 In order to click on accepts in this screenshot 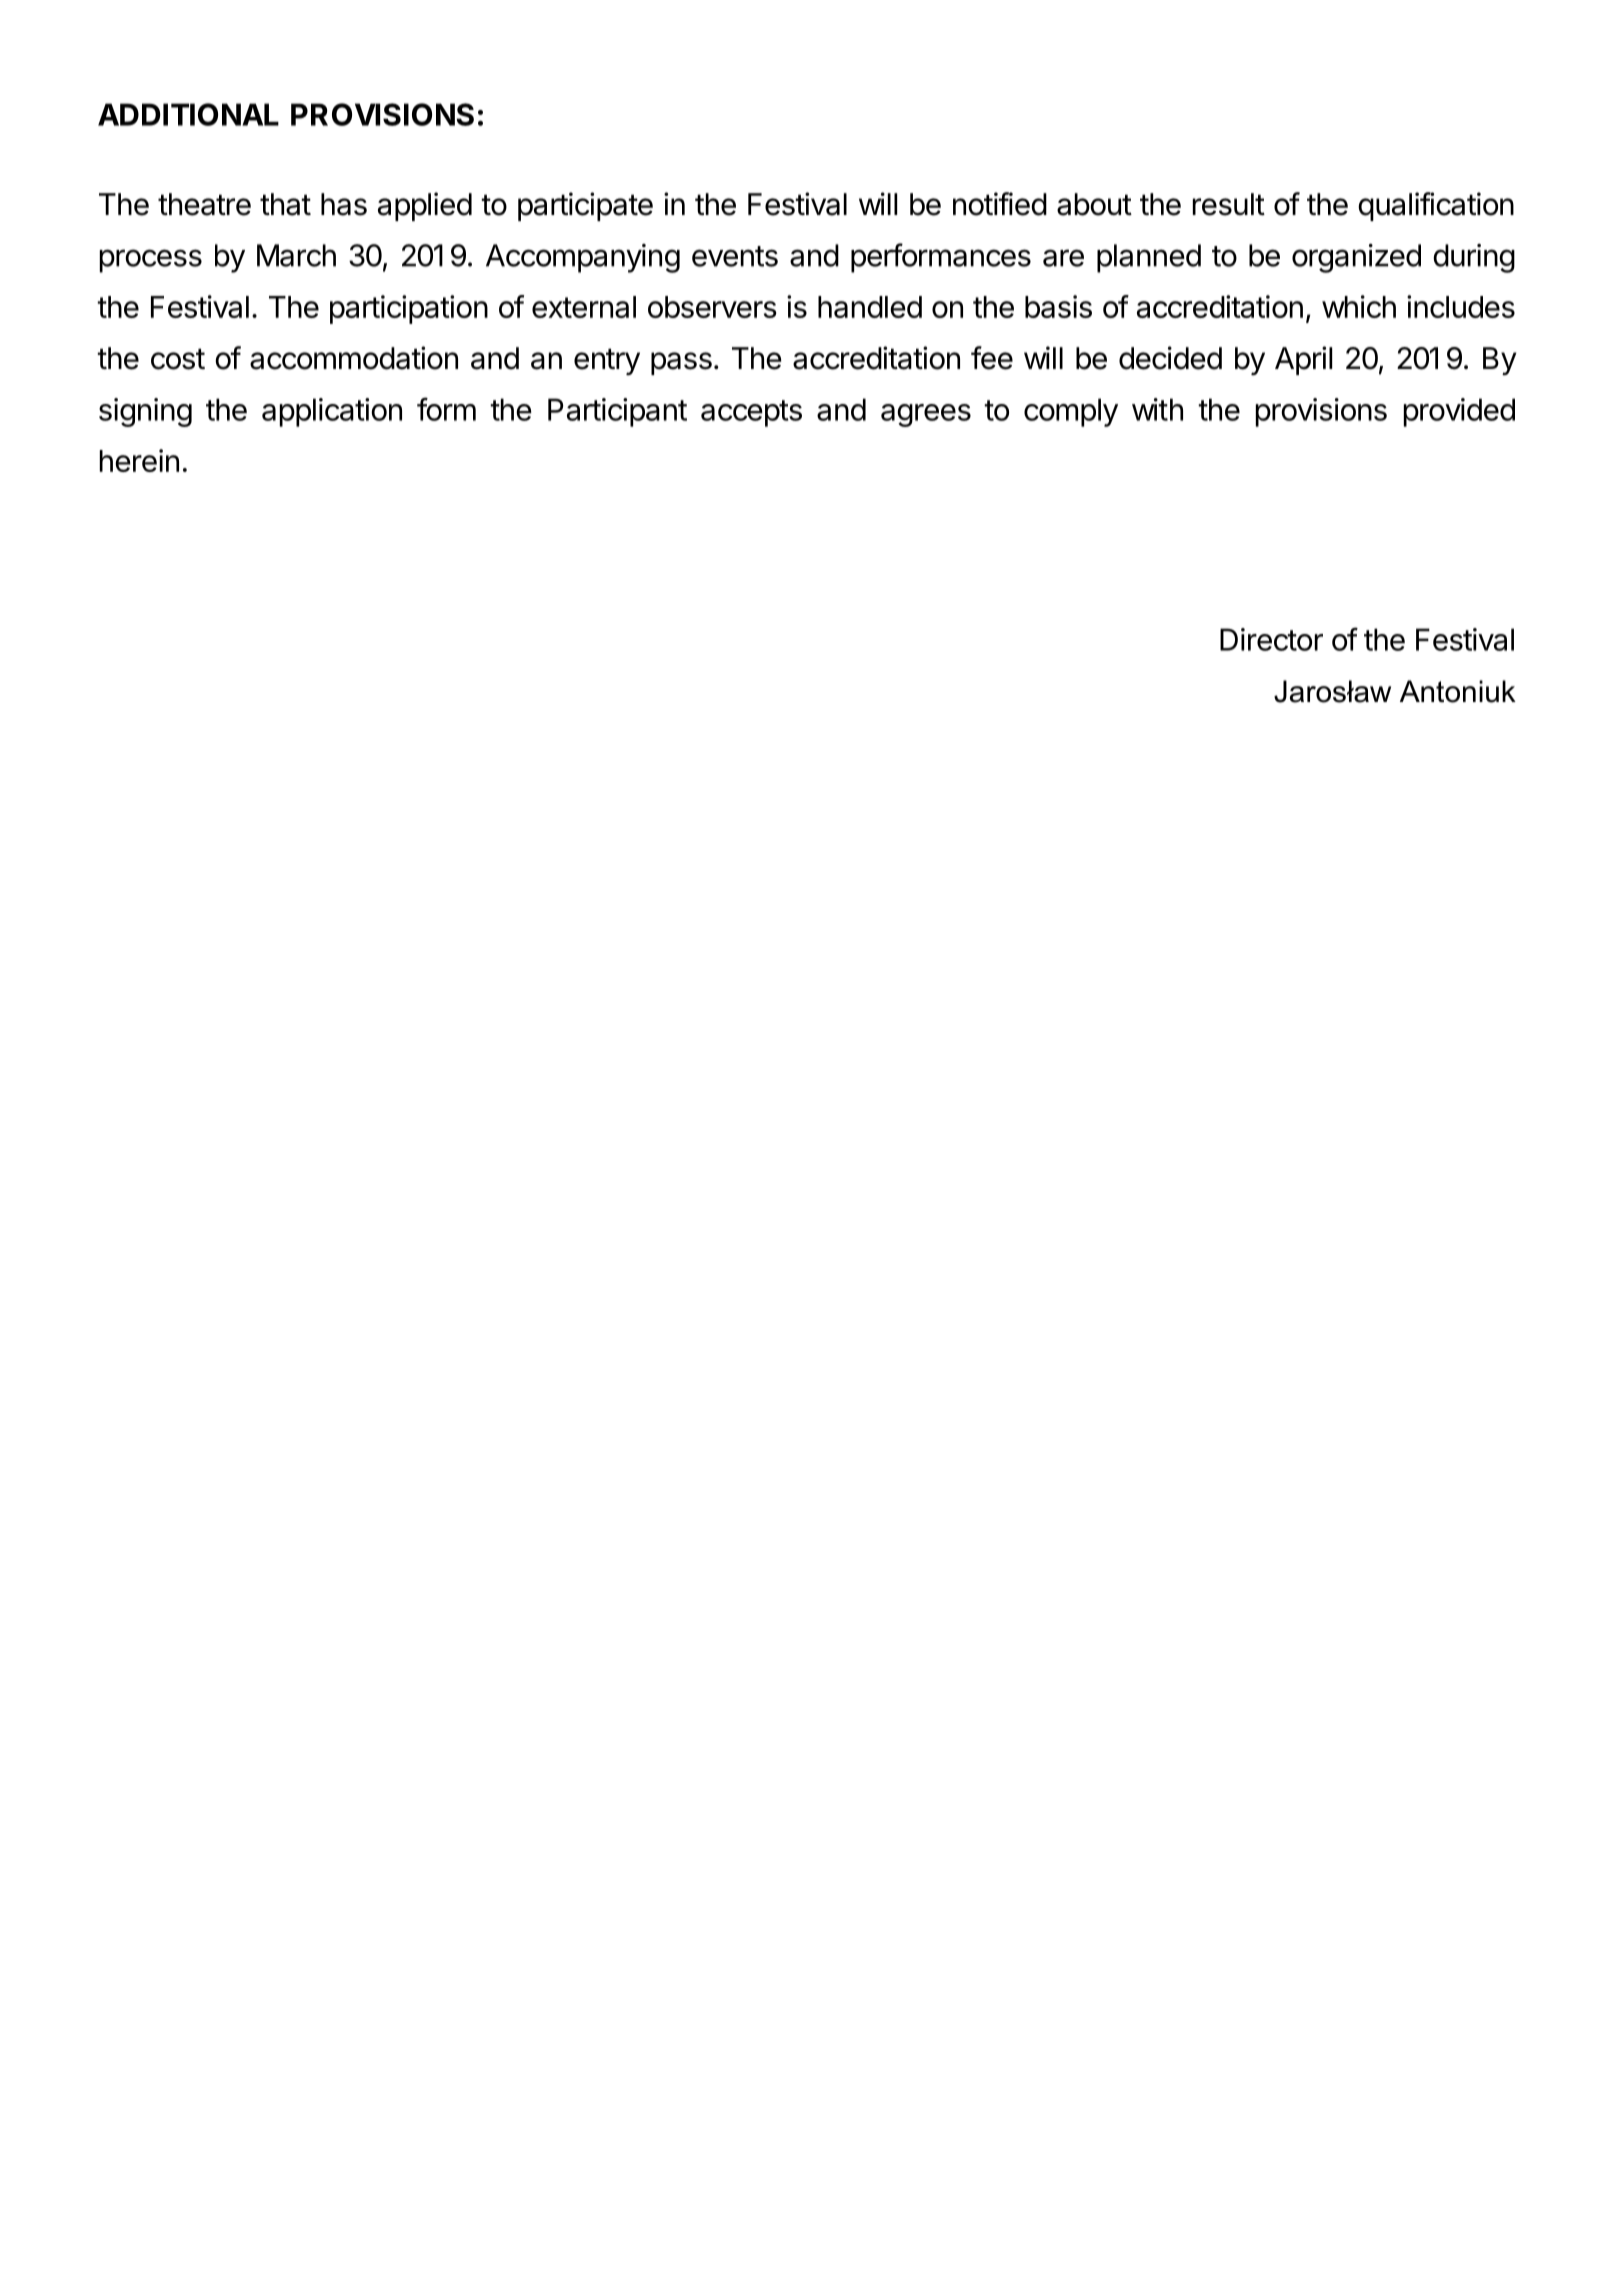, I will do `click(751, 413)`.
